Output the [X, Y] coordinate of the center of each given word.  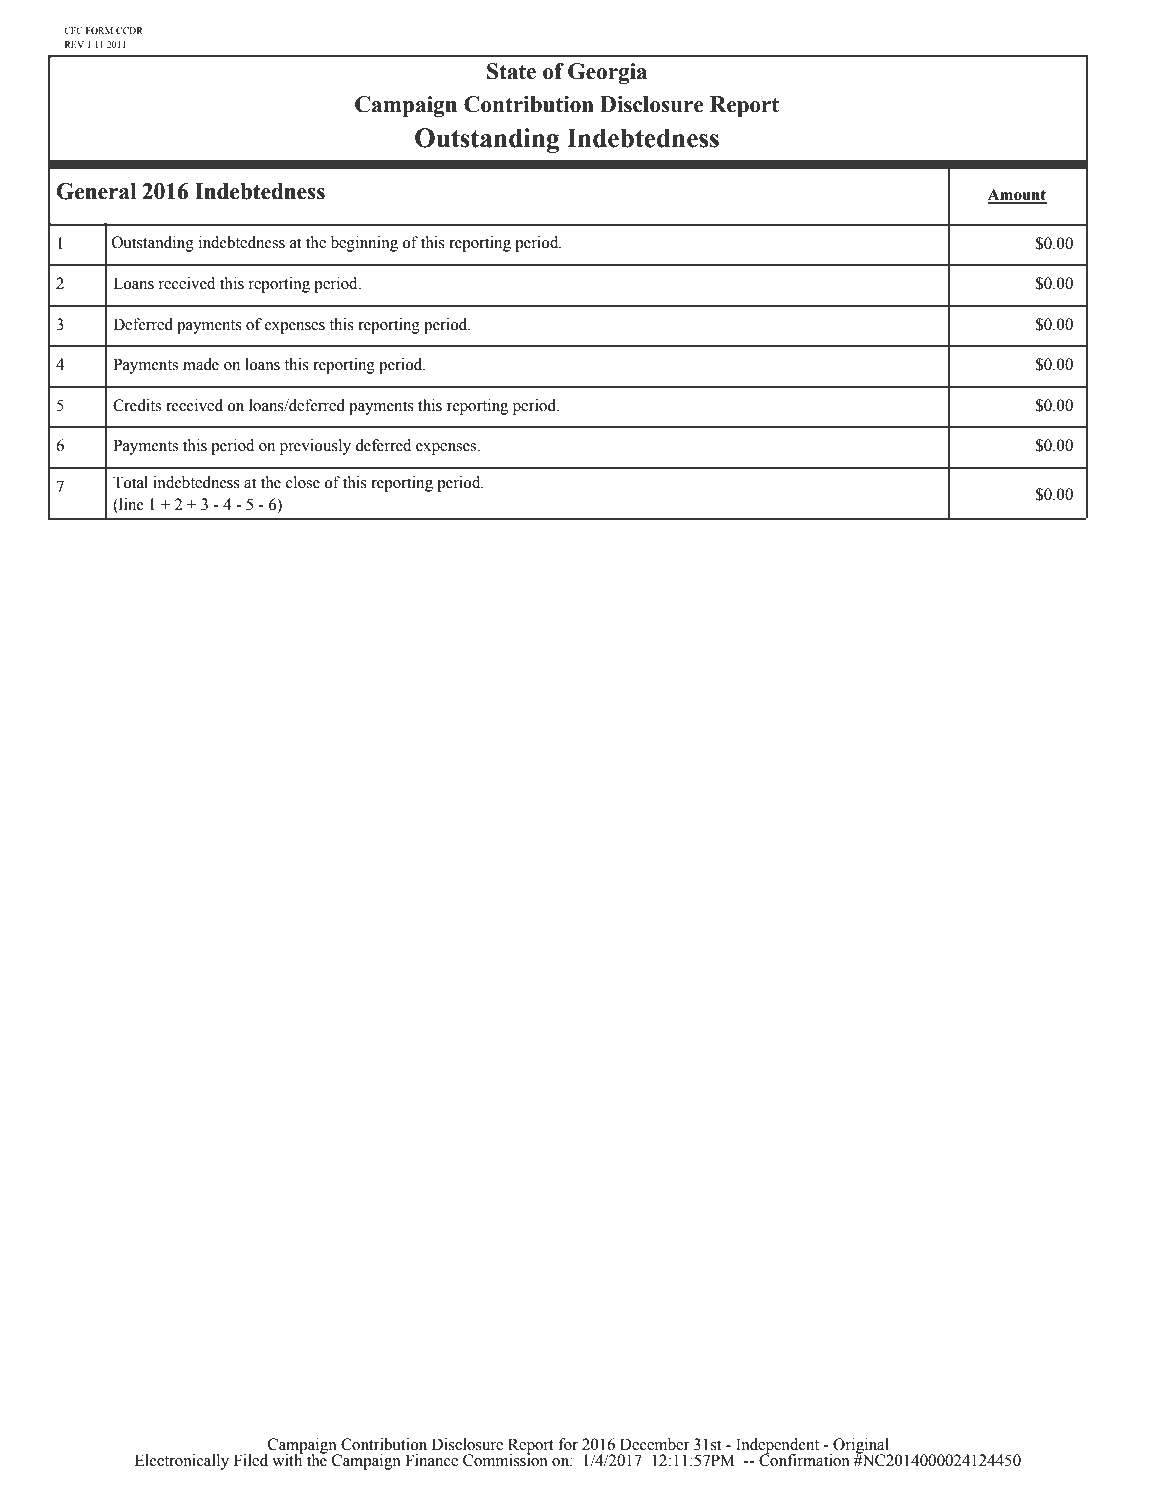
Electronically [182, 1462]
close [303, 482]
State [511, 71]
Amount [1017, 196]
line [130, 505]
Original [861, 1447]
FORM [99, 30]
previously [315, 447]
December [655, 1444]
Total [130, 482]
